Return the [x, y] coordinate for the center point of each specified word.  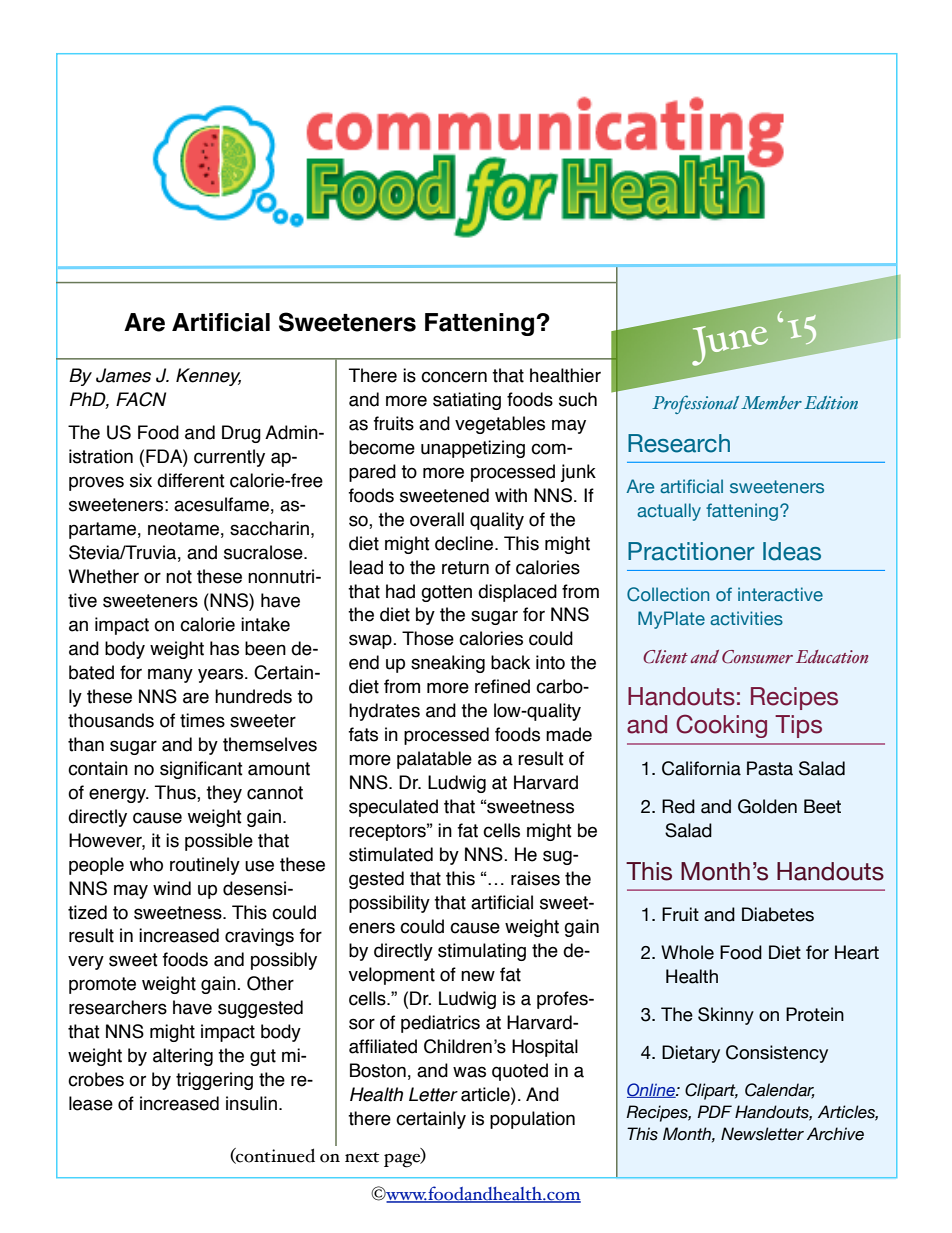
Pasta [770, 768]
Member [771, 402]
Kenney [208, 377]
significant [201, 770]
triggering [214, 1081]
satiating [467, 401]
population [532, 1120]
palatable [434, 760]
